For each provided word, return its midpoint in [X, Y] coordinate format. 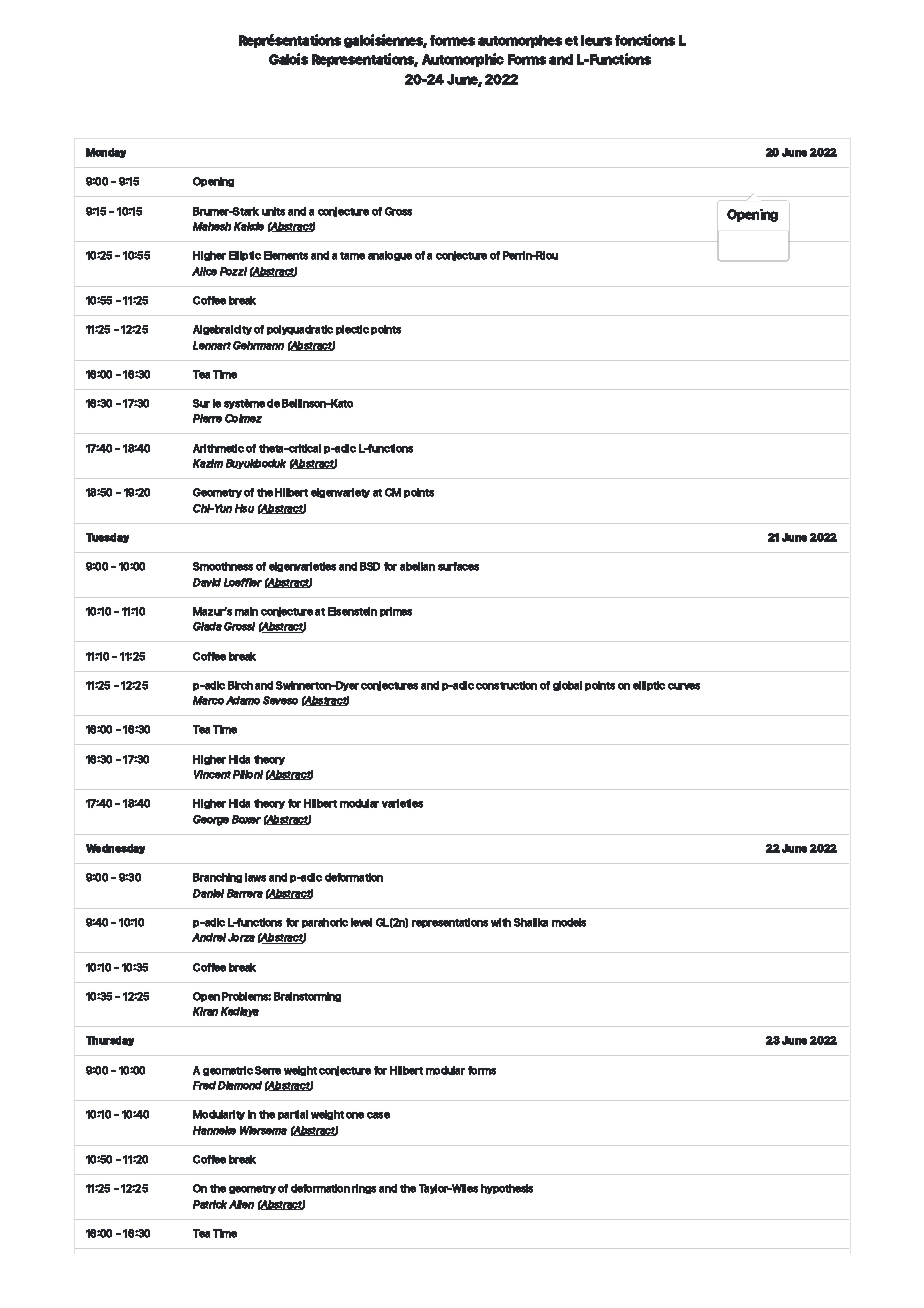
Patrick [210, 1204]
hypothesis [507, 1189]
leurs [596, 40]
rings [364, 1189]
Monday [106, 153]
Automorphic [463, 60]
